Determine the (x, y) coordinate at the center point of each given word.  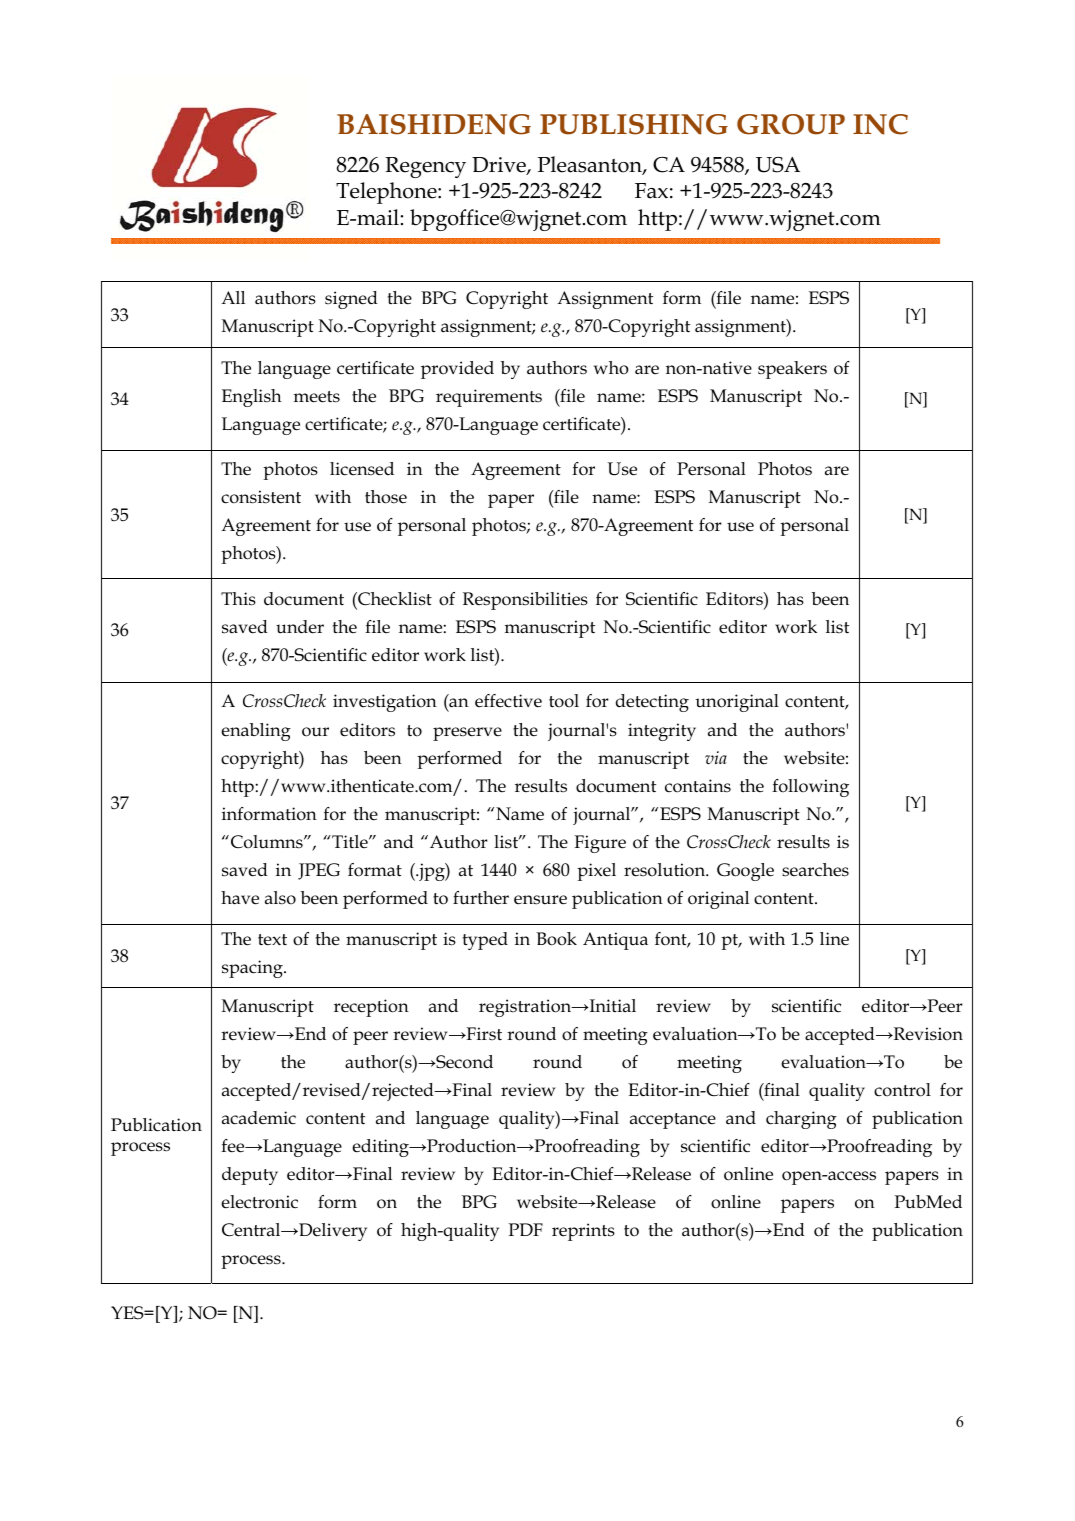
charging (801, 1120)
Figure (600, 844)
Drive (500, 166)
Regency (425, 167)
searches (815, 870)
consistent (261, 497)
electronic (259, 1202)
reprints (583, 1232)
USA (778, 165)
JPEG (319, 871)
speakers (792, 370)
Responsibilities (525, 601)
